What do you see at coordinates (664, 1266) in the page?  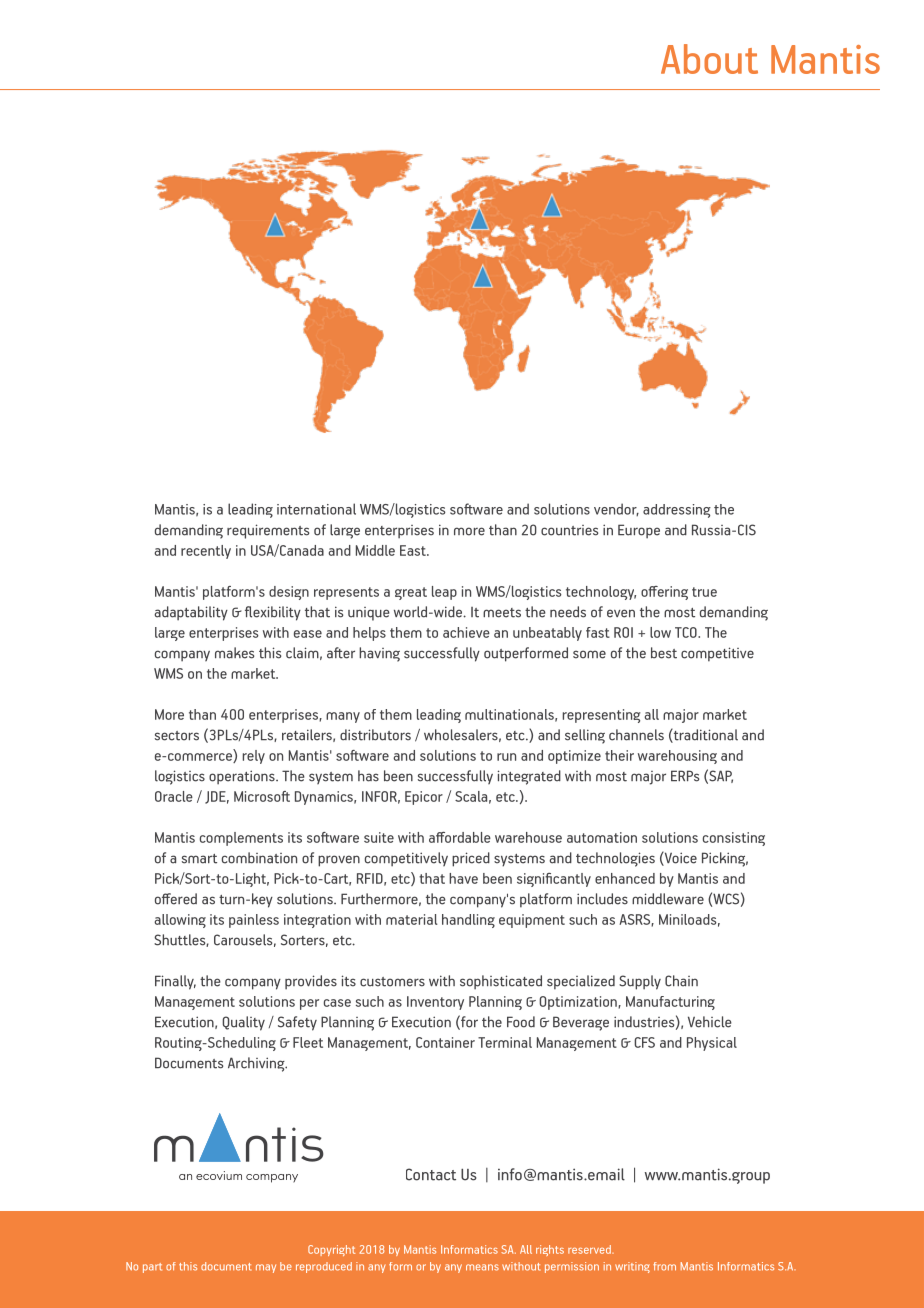 I see `from` at bounding box center [664, 1266].
